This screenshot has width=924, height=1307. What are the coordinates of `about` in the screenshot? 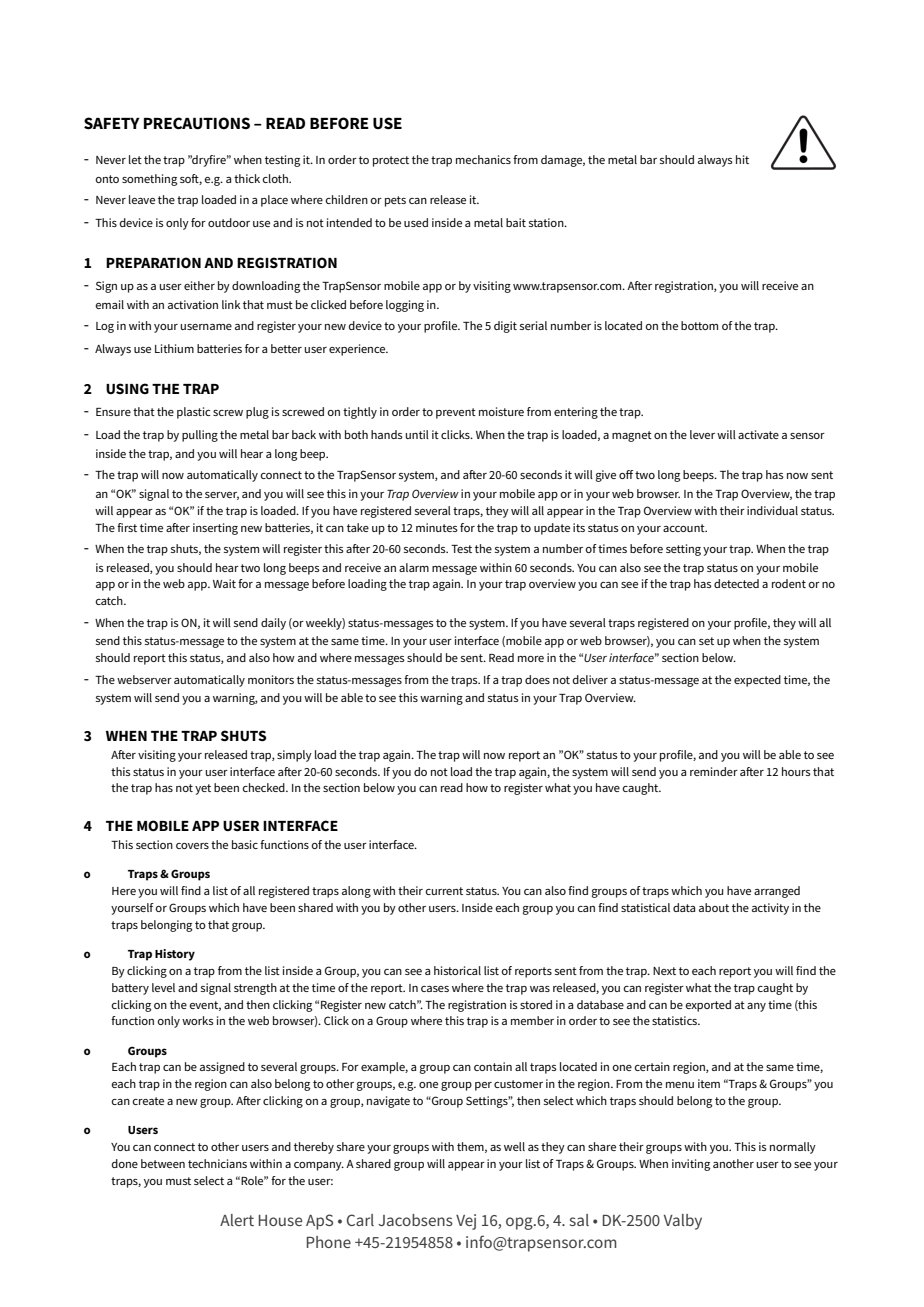 It's located at (714, 907).
